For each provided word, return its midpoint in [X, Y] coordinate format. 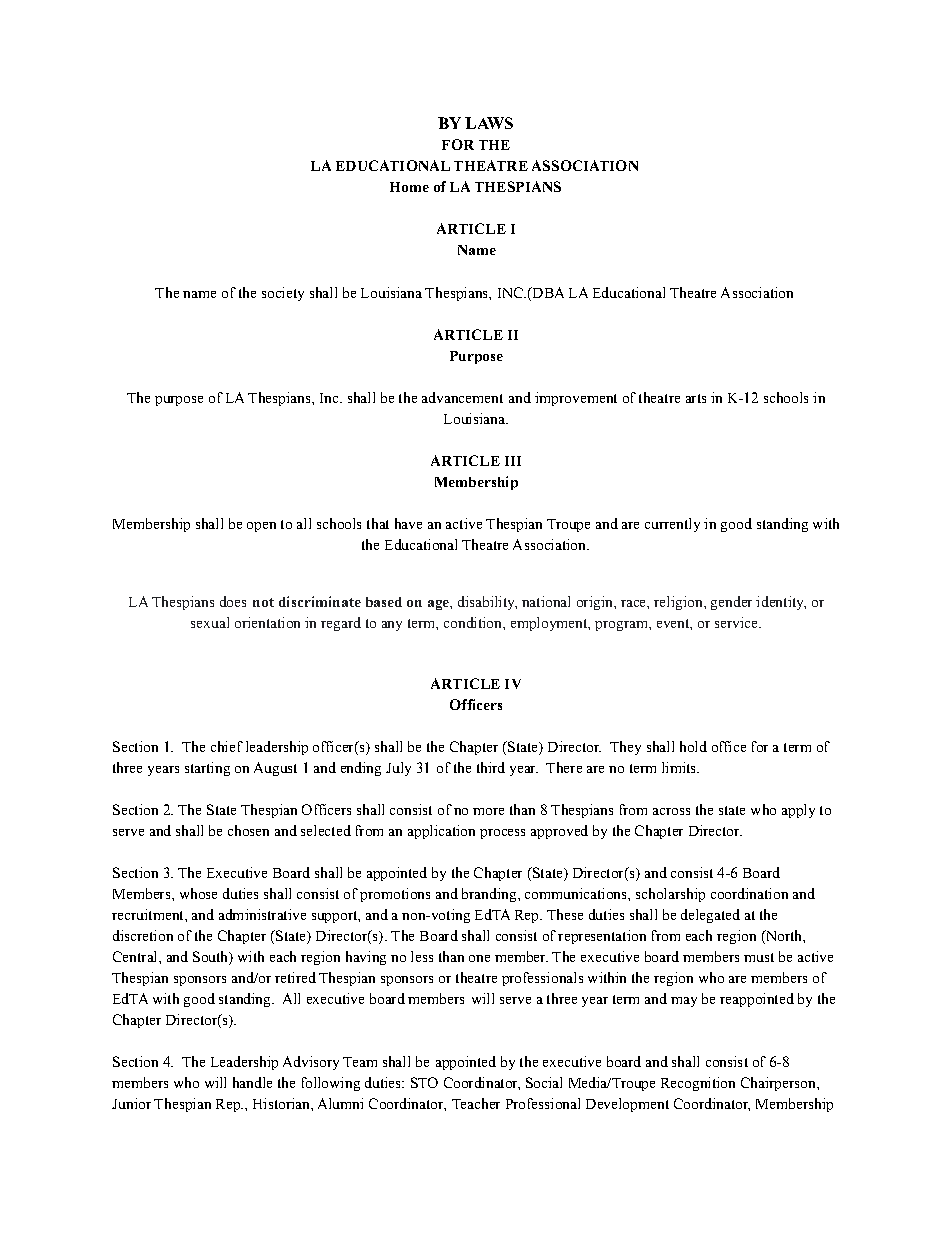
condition [474, 622]
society [283, 294]
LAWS [489, 123]
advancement [462, 397]
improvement [576, 399]
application [441, 832]
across [671, 811]
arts [696, 398]
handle [252, 1082]
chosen [248, 830]
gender [731, 603]
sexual [210, 622]
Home [409, 187]
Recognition [698, 1084]
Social [544, 1082]
